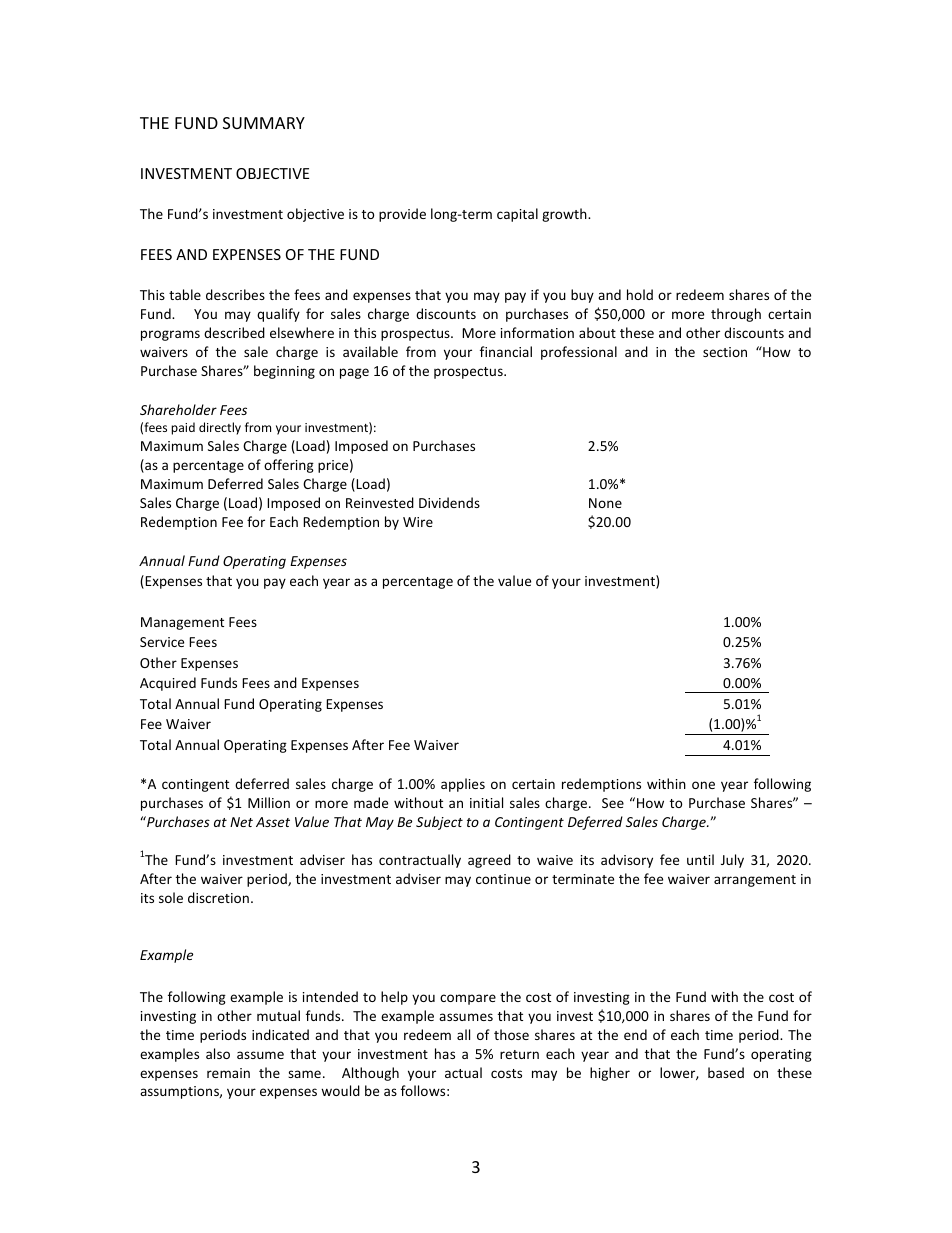 Image resolution: width=952 pixels, height=1233 pixels. What do you see at coordinates (402, 215) in the screenshot?
I see `provide` at bounding box center [402, 215].
